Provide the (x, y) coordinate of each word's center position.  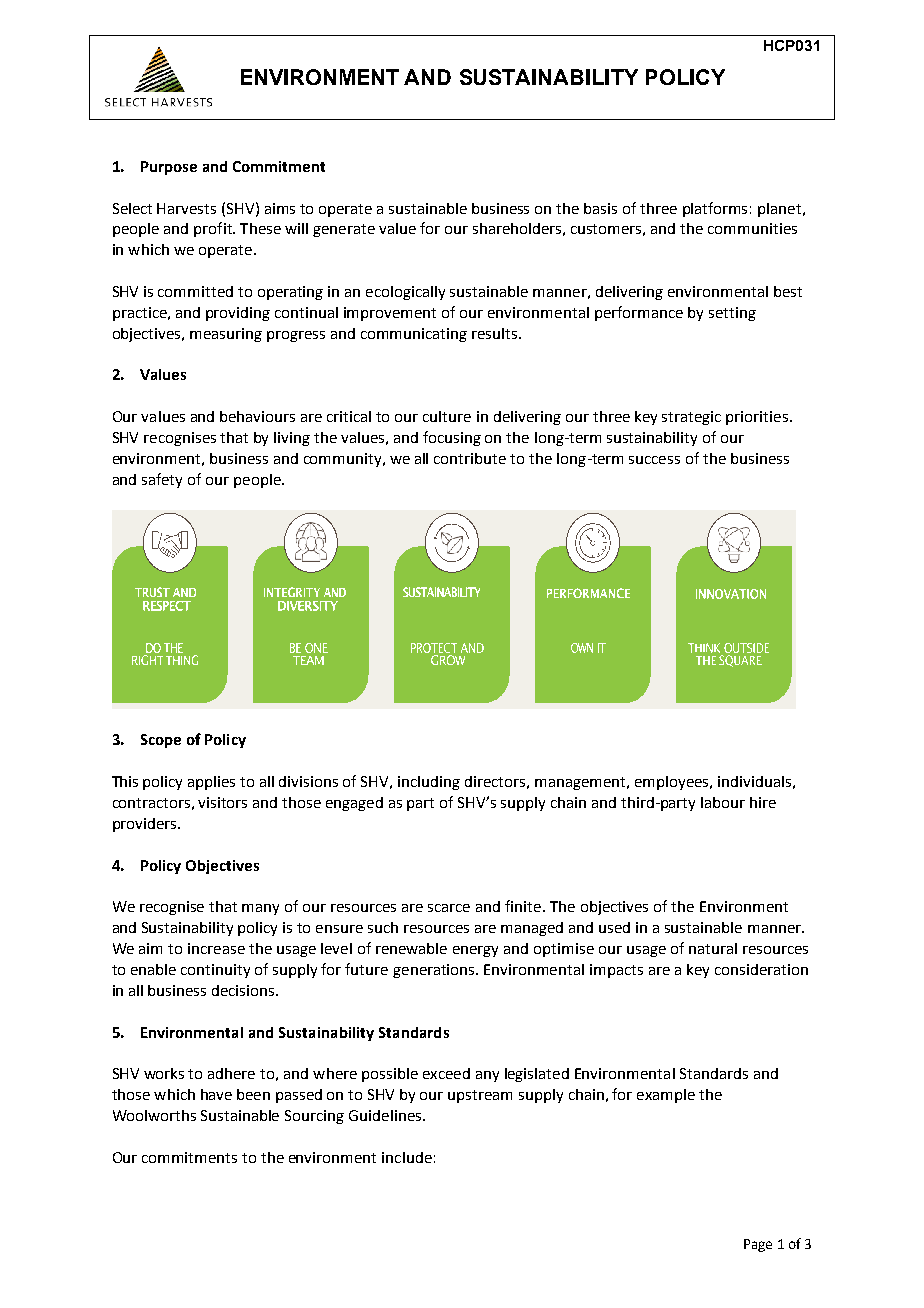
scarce (449, 908)
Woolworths (154, 1115)
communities (752, 228)
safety (162, 480)
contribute (470, 458)
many (260, 909)
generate (344, 230)
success (654, 460)
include (407, 1157)
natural (713, 948)
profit (214, 229)
